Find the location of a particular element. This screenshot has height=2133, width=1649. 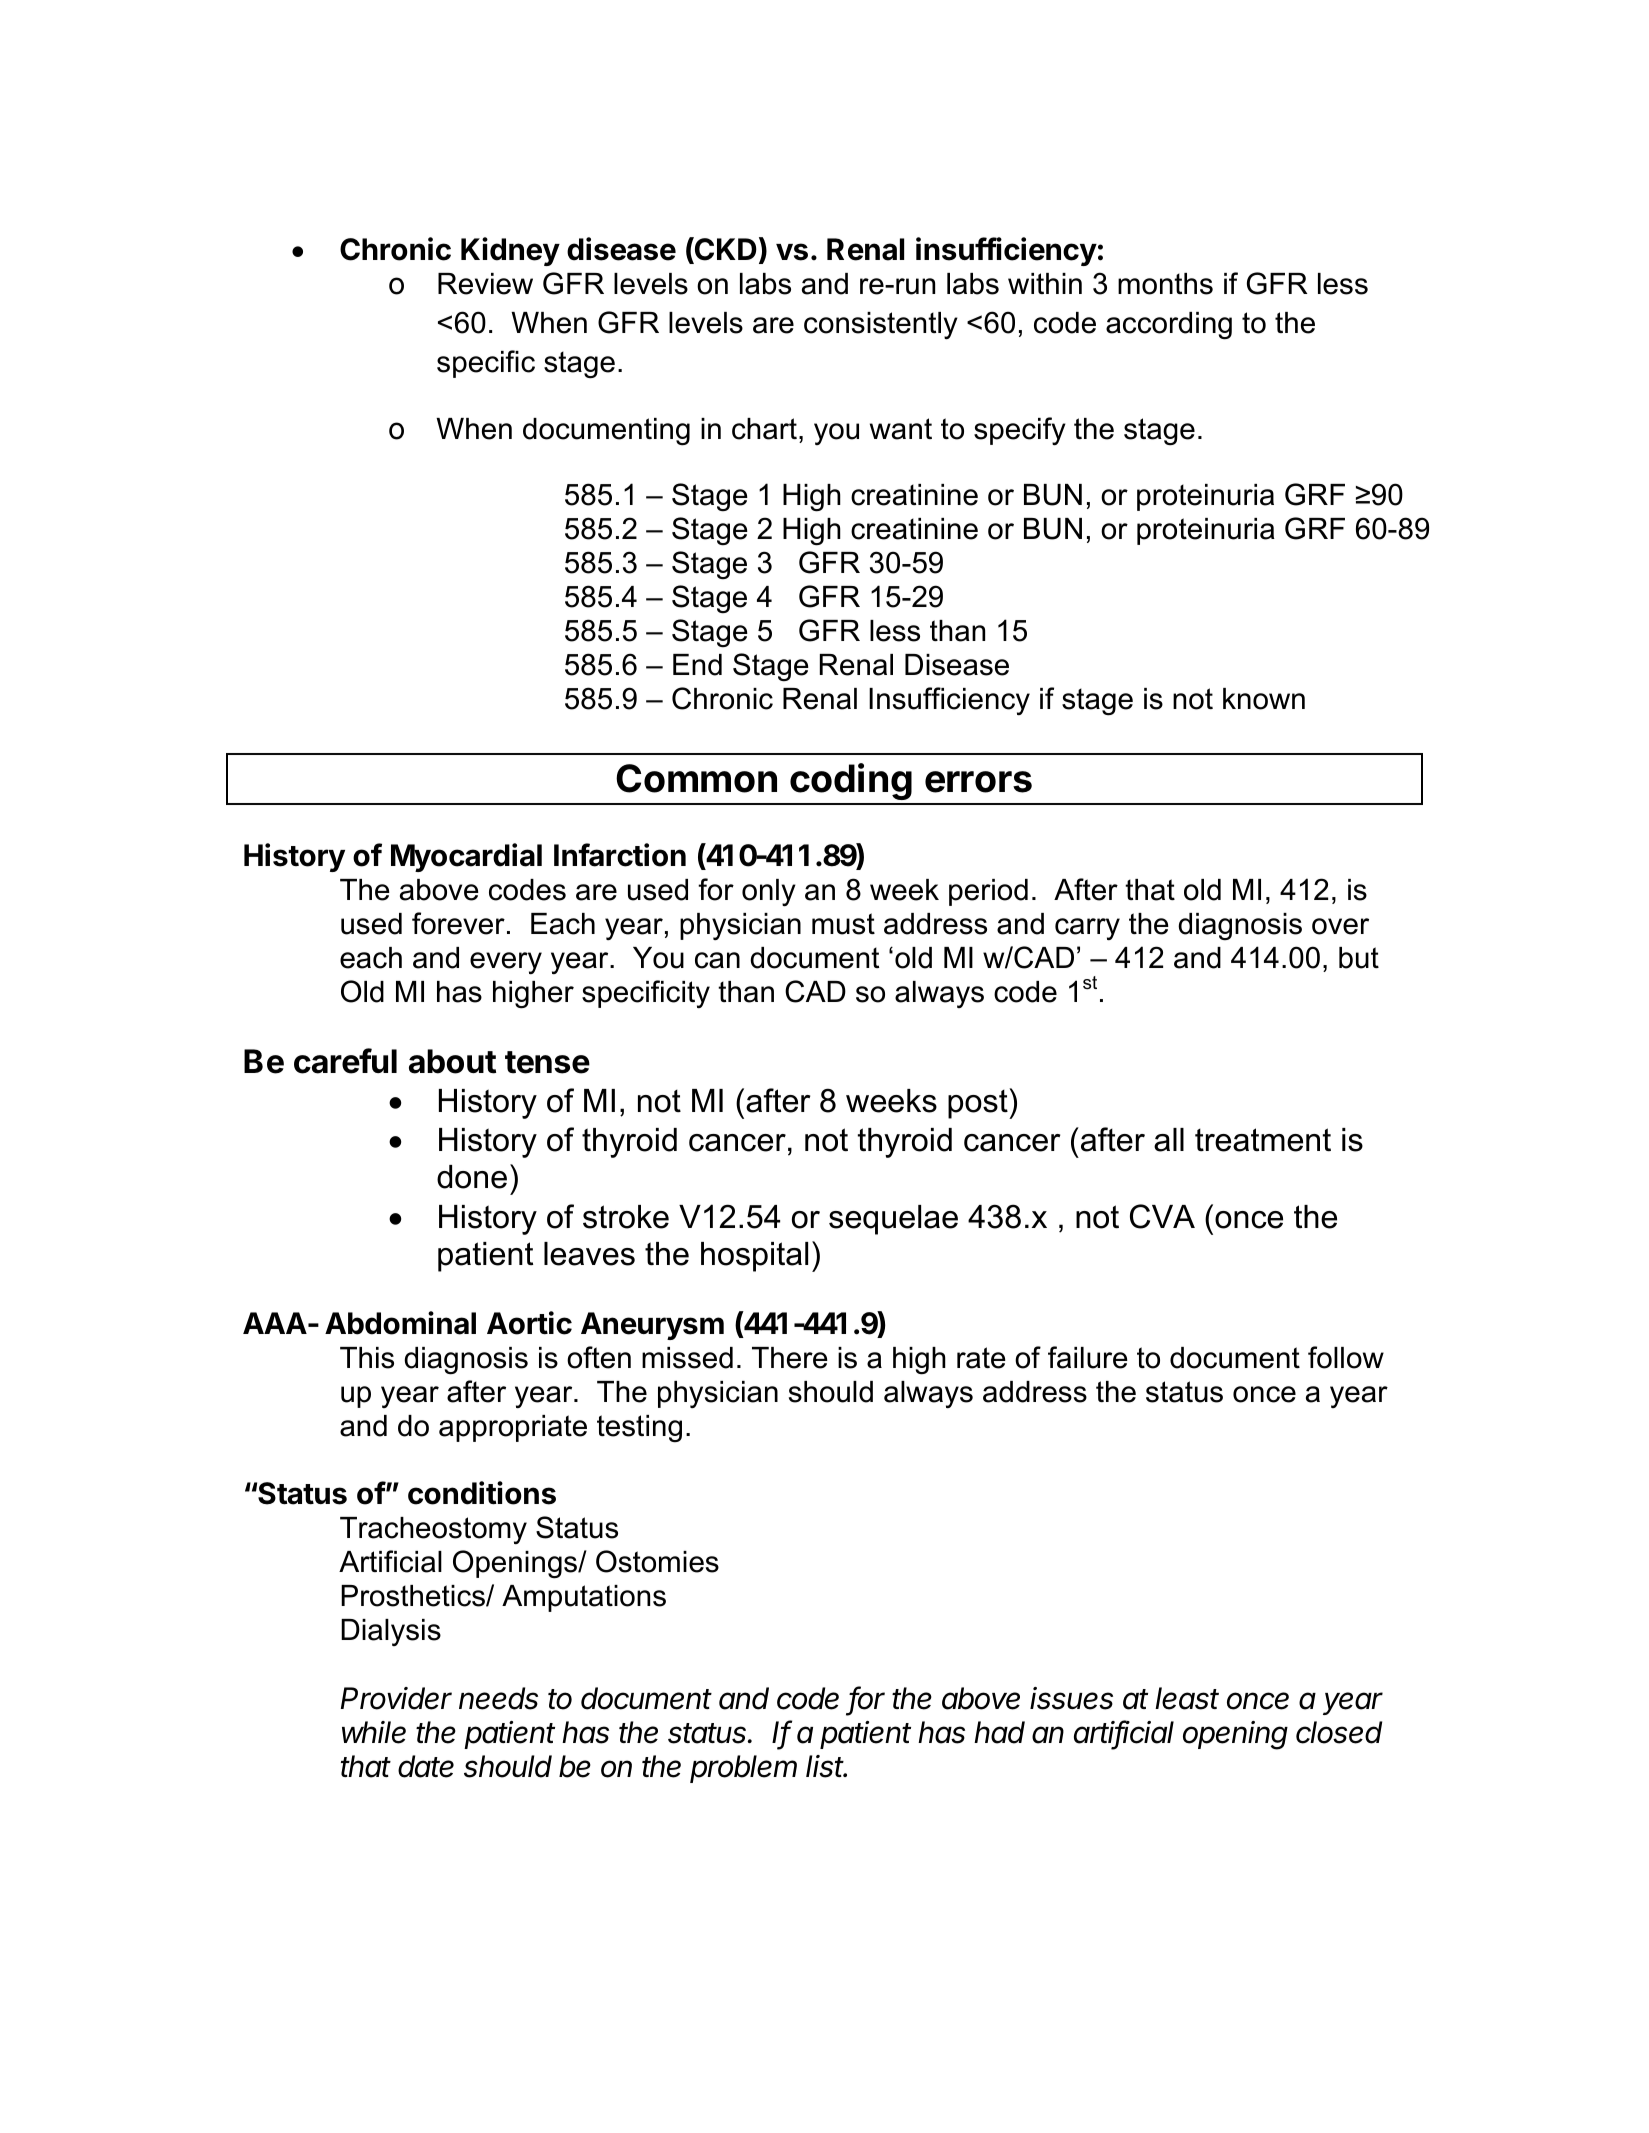

Aortic is located at coordinates (529, 1323).
